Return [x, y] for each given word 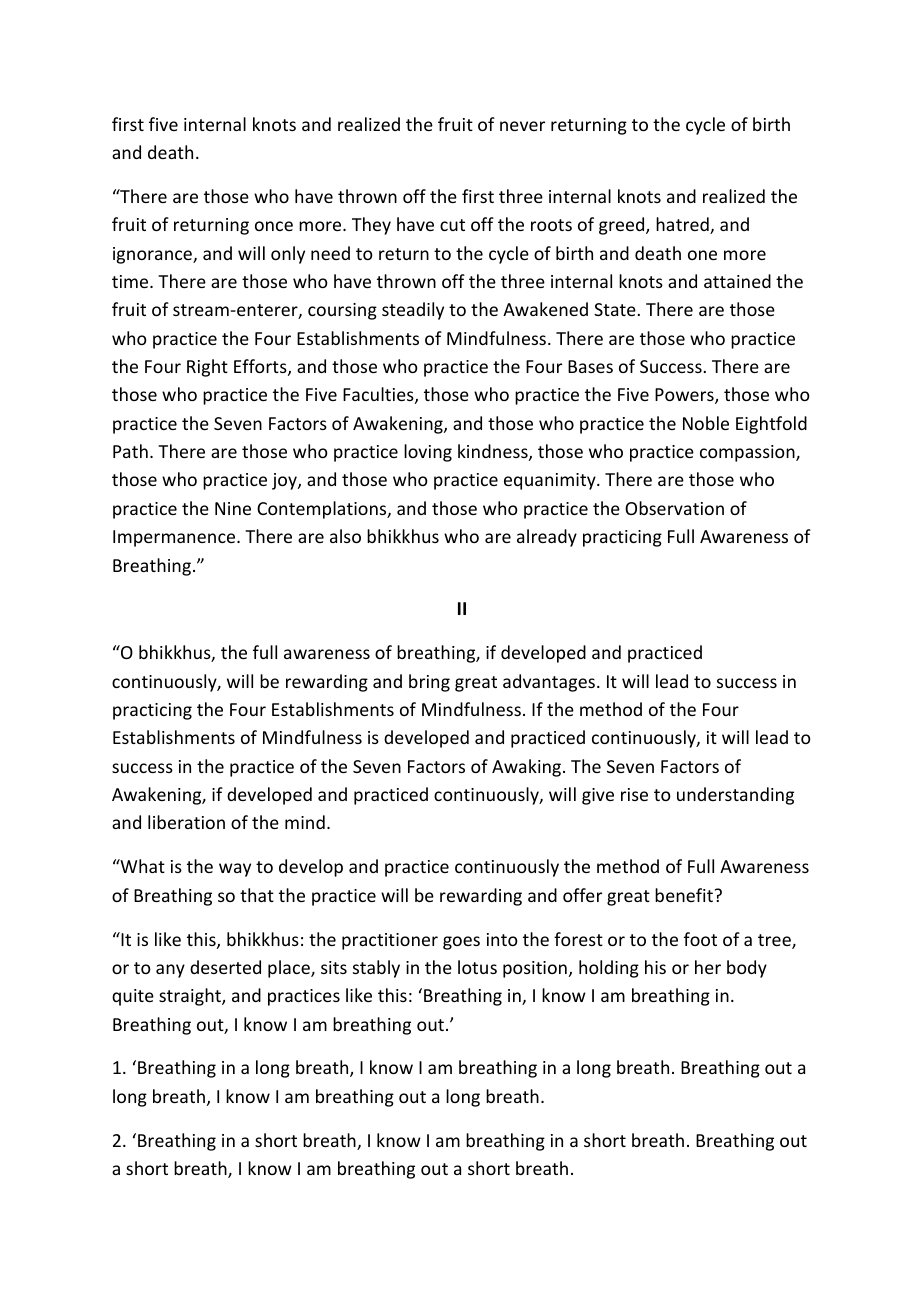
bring [429, 683]
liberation [186, 822]
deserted [225, 967]
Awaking [528, 768]
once [274, 226]
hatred [683, 225]
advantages [549, 683]
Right [207, 368]
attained [737, 281]
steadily [413, 311]
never [522, 126]
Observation [674, 508]
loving [428, 453]
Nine [233, 508]
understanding [735, 796]
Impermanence [175, 538]
